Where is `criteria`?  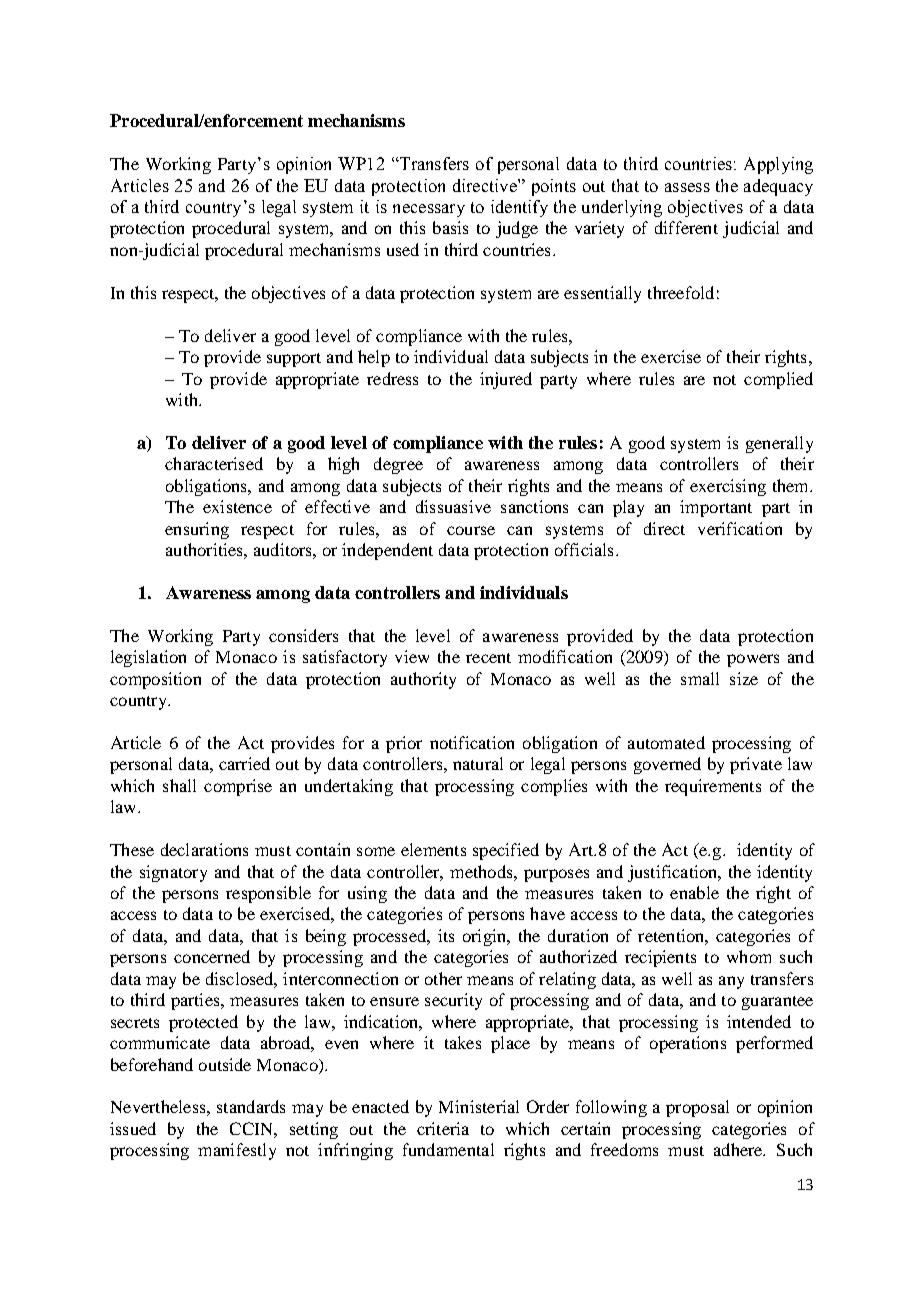
criteria is located at coordinates (443, 1128).
